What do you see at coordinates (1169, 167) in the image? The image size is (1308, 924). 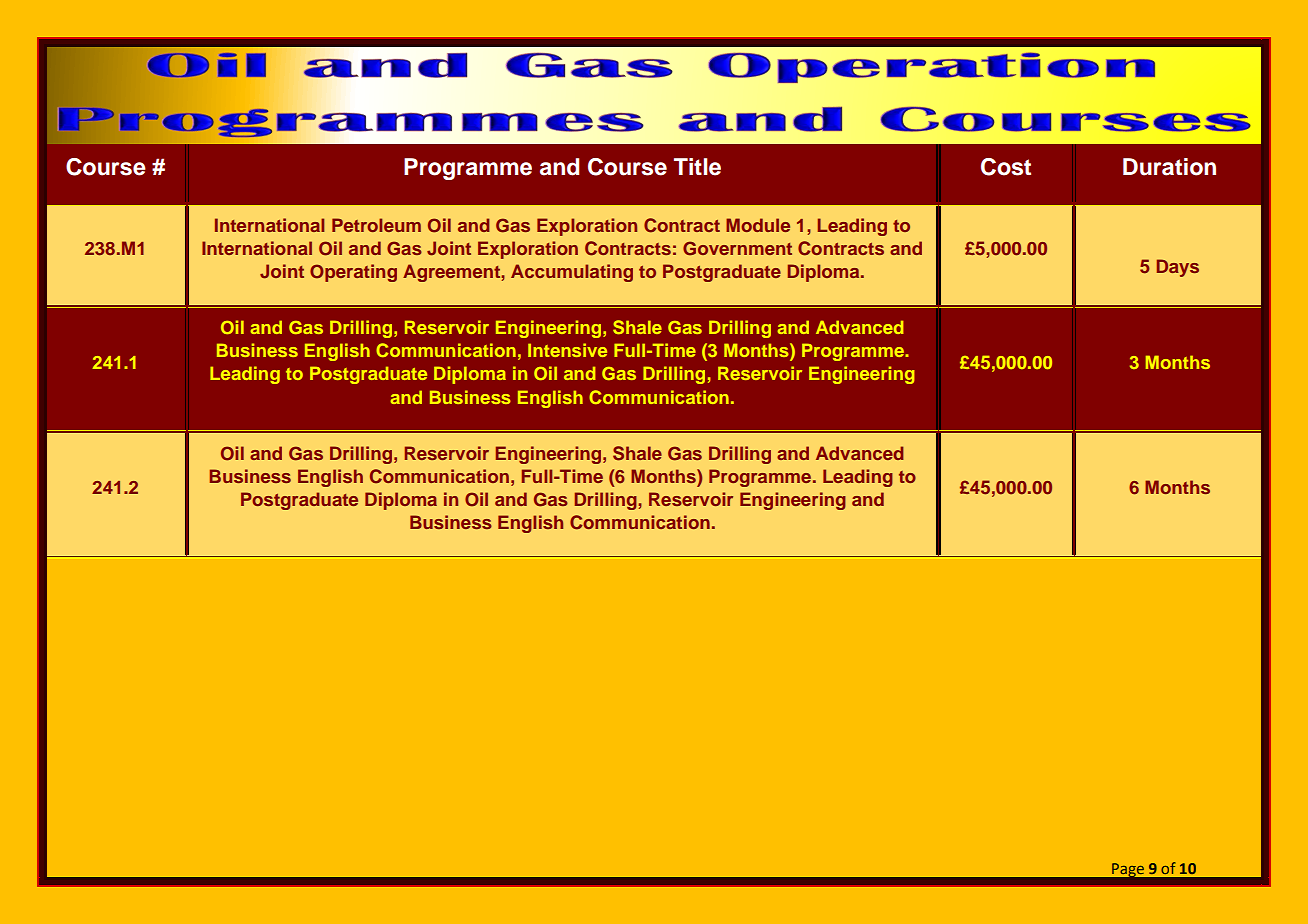 I see `Duration` at bounding box center [1169, 167].
